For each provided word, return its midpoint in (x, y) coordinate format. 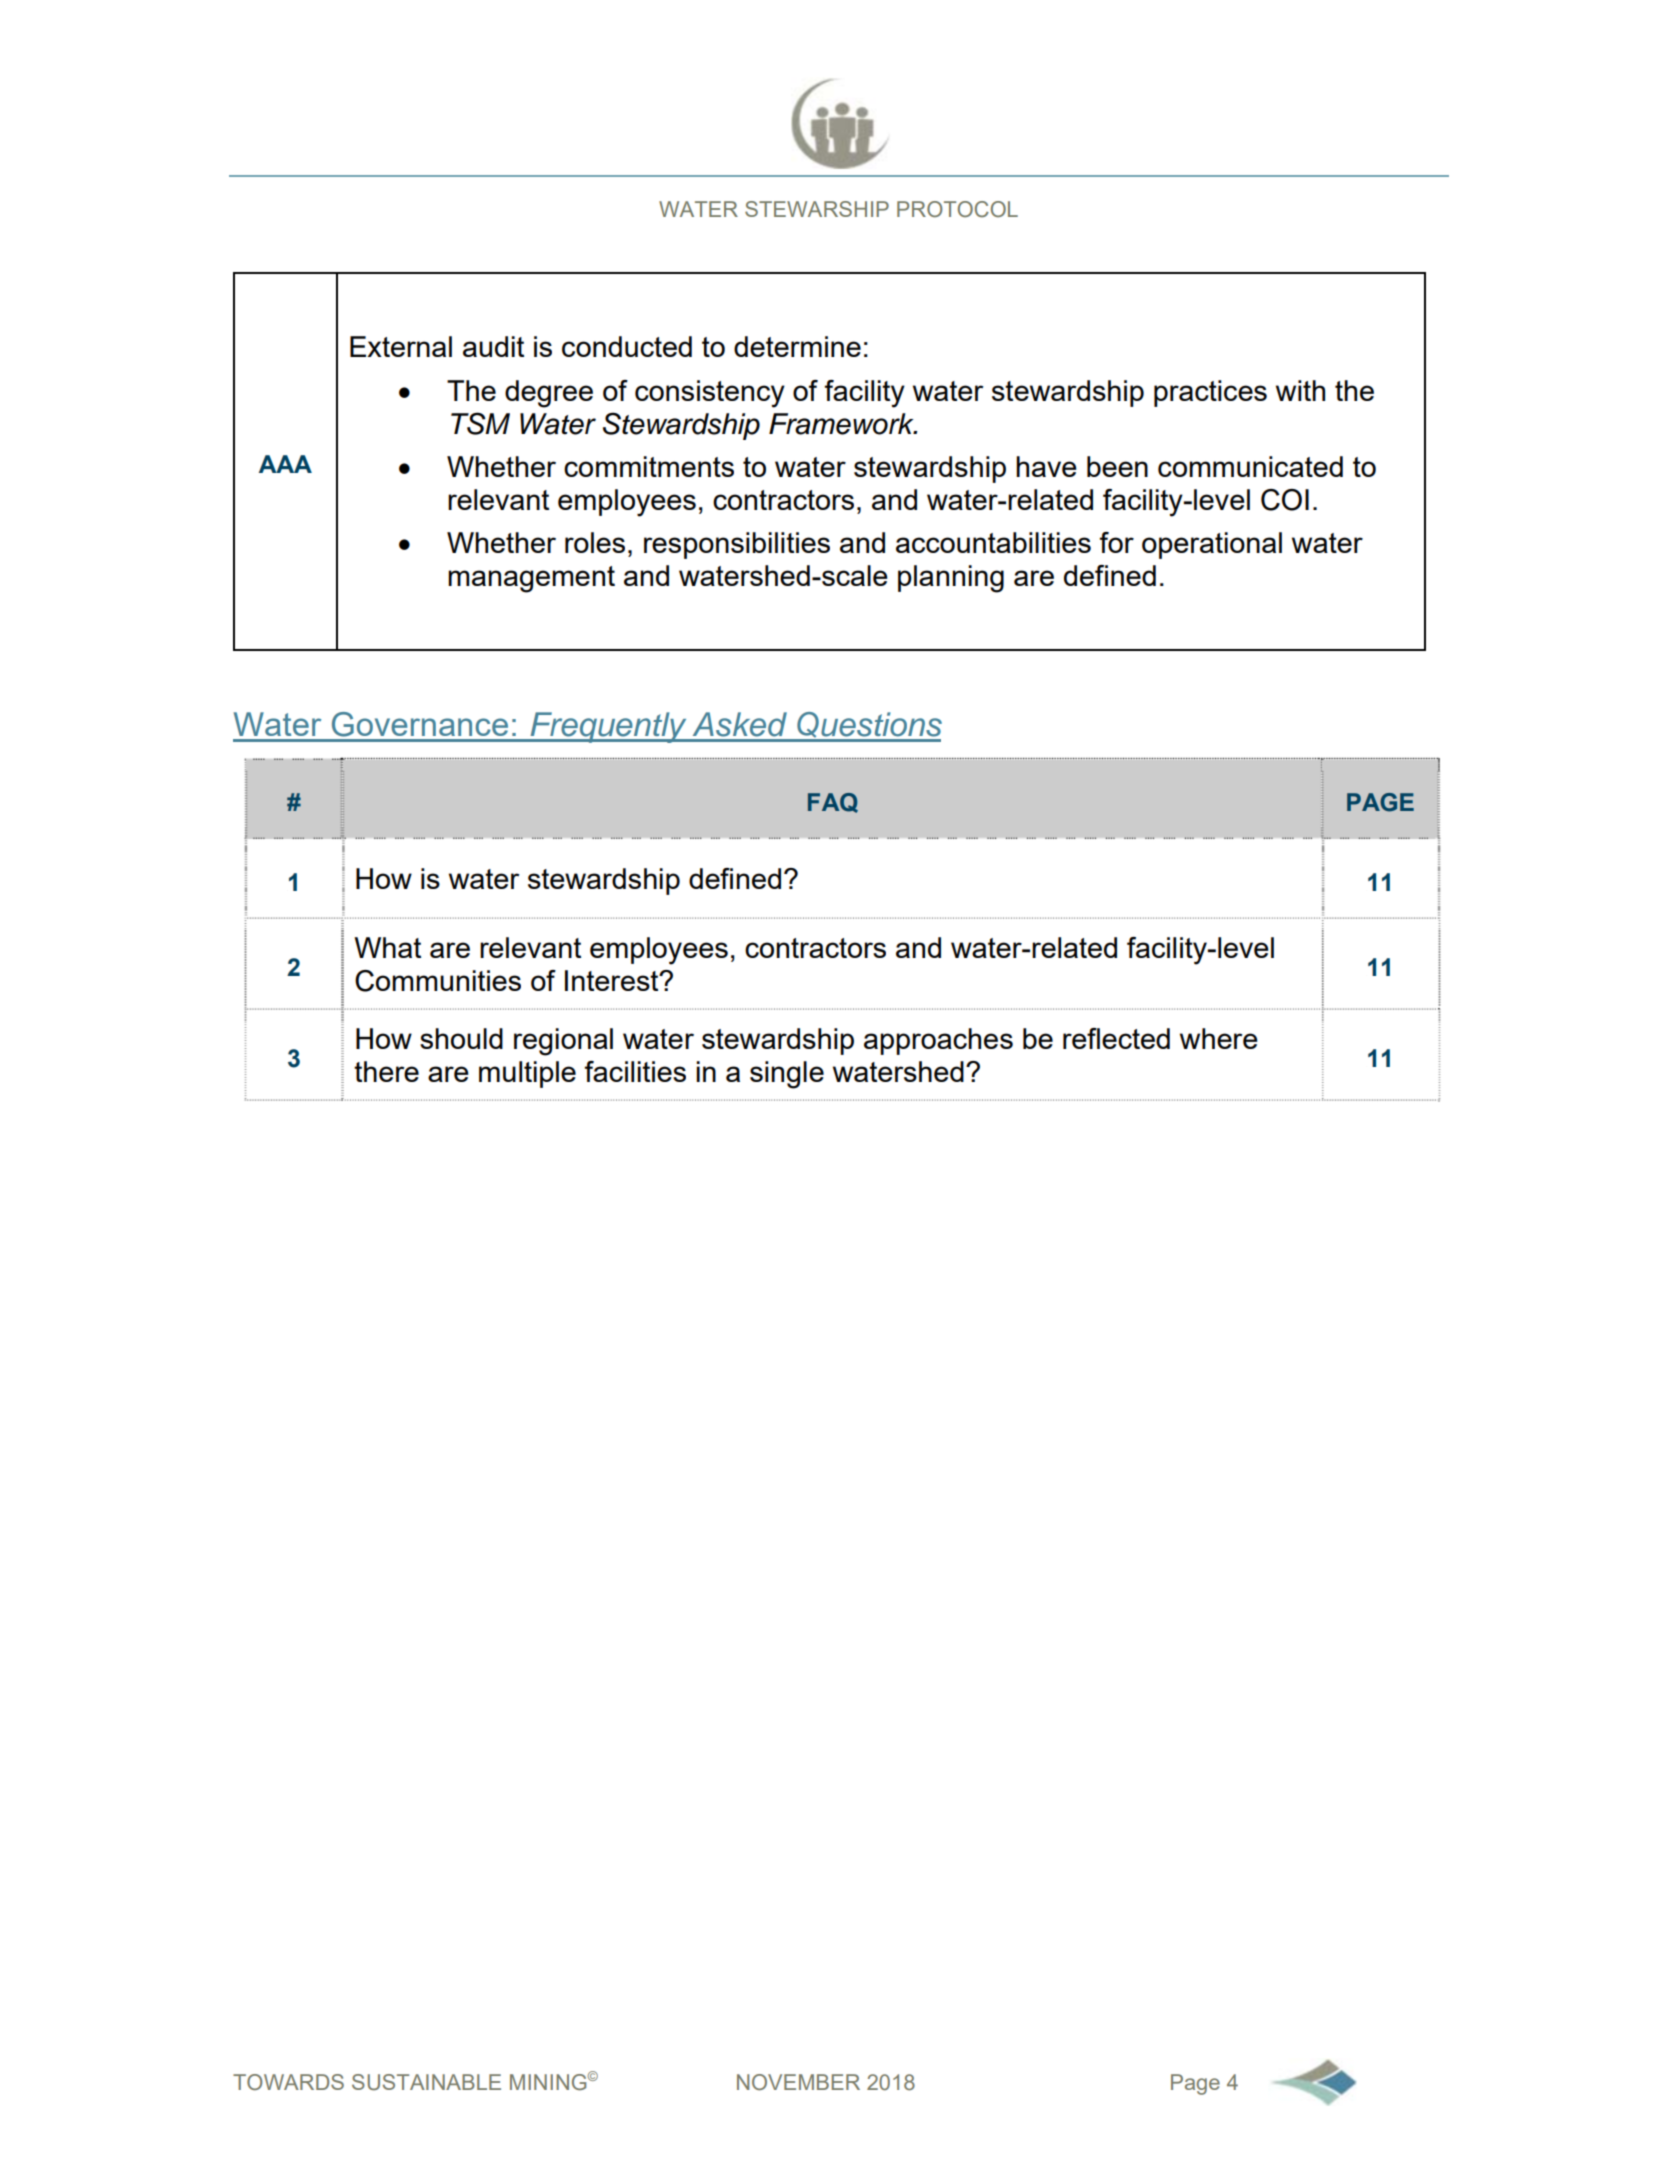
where (1219, 1038)
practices (1210, 393)
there (386, 1071)
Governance (420, 724)
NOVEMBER (798, 2082)
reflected (1116, 1038)
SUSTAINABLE (426, 2082)
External (401, 346)
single (787, 1075)
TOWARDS (288, 2082)
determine (797, 346)
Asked (740, 724)
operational (1212, 545)
